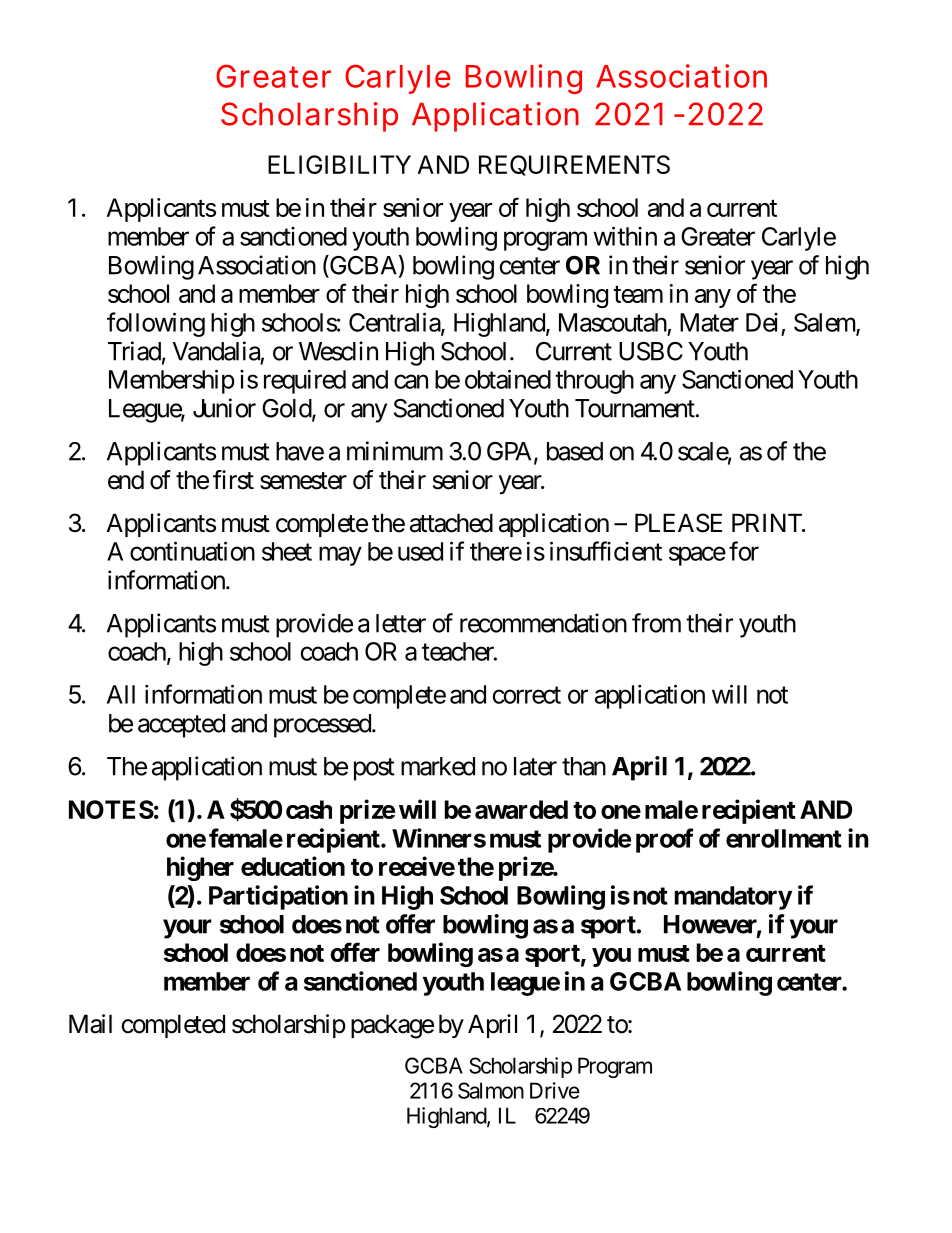 The height and width of the image is (1233, 952). Describe the element at coordinates (90, 1024) in the image. I see `Mail` at that location.
